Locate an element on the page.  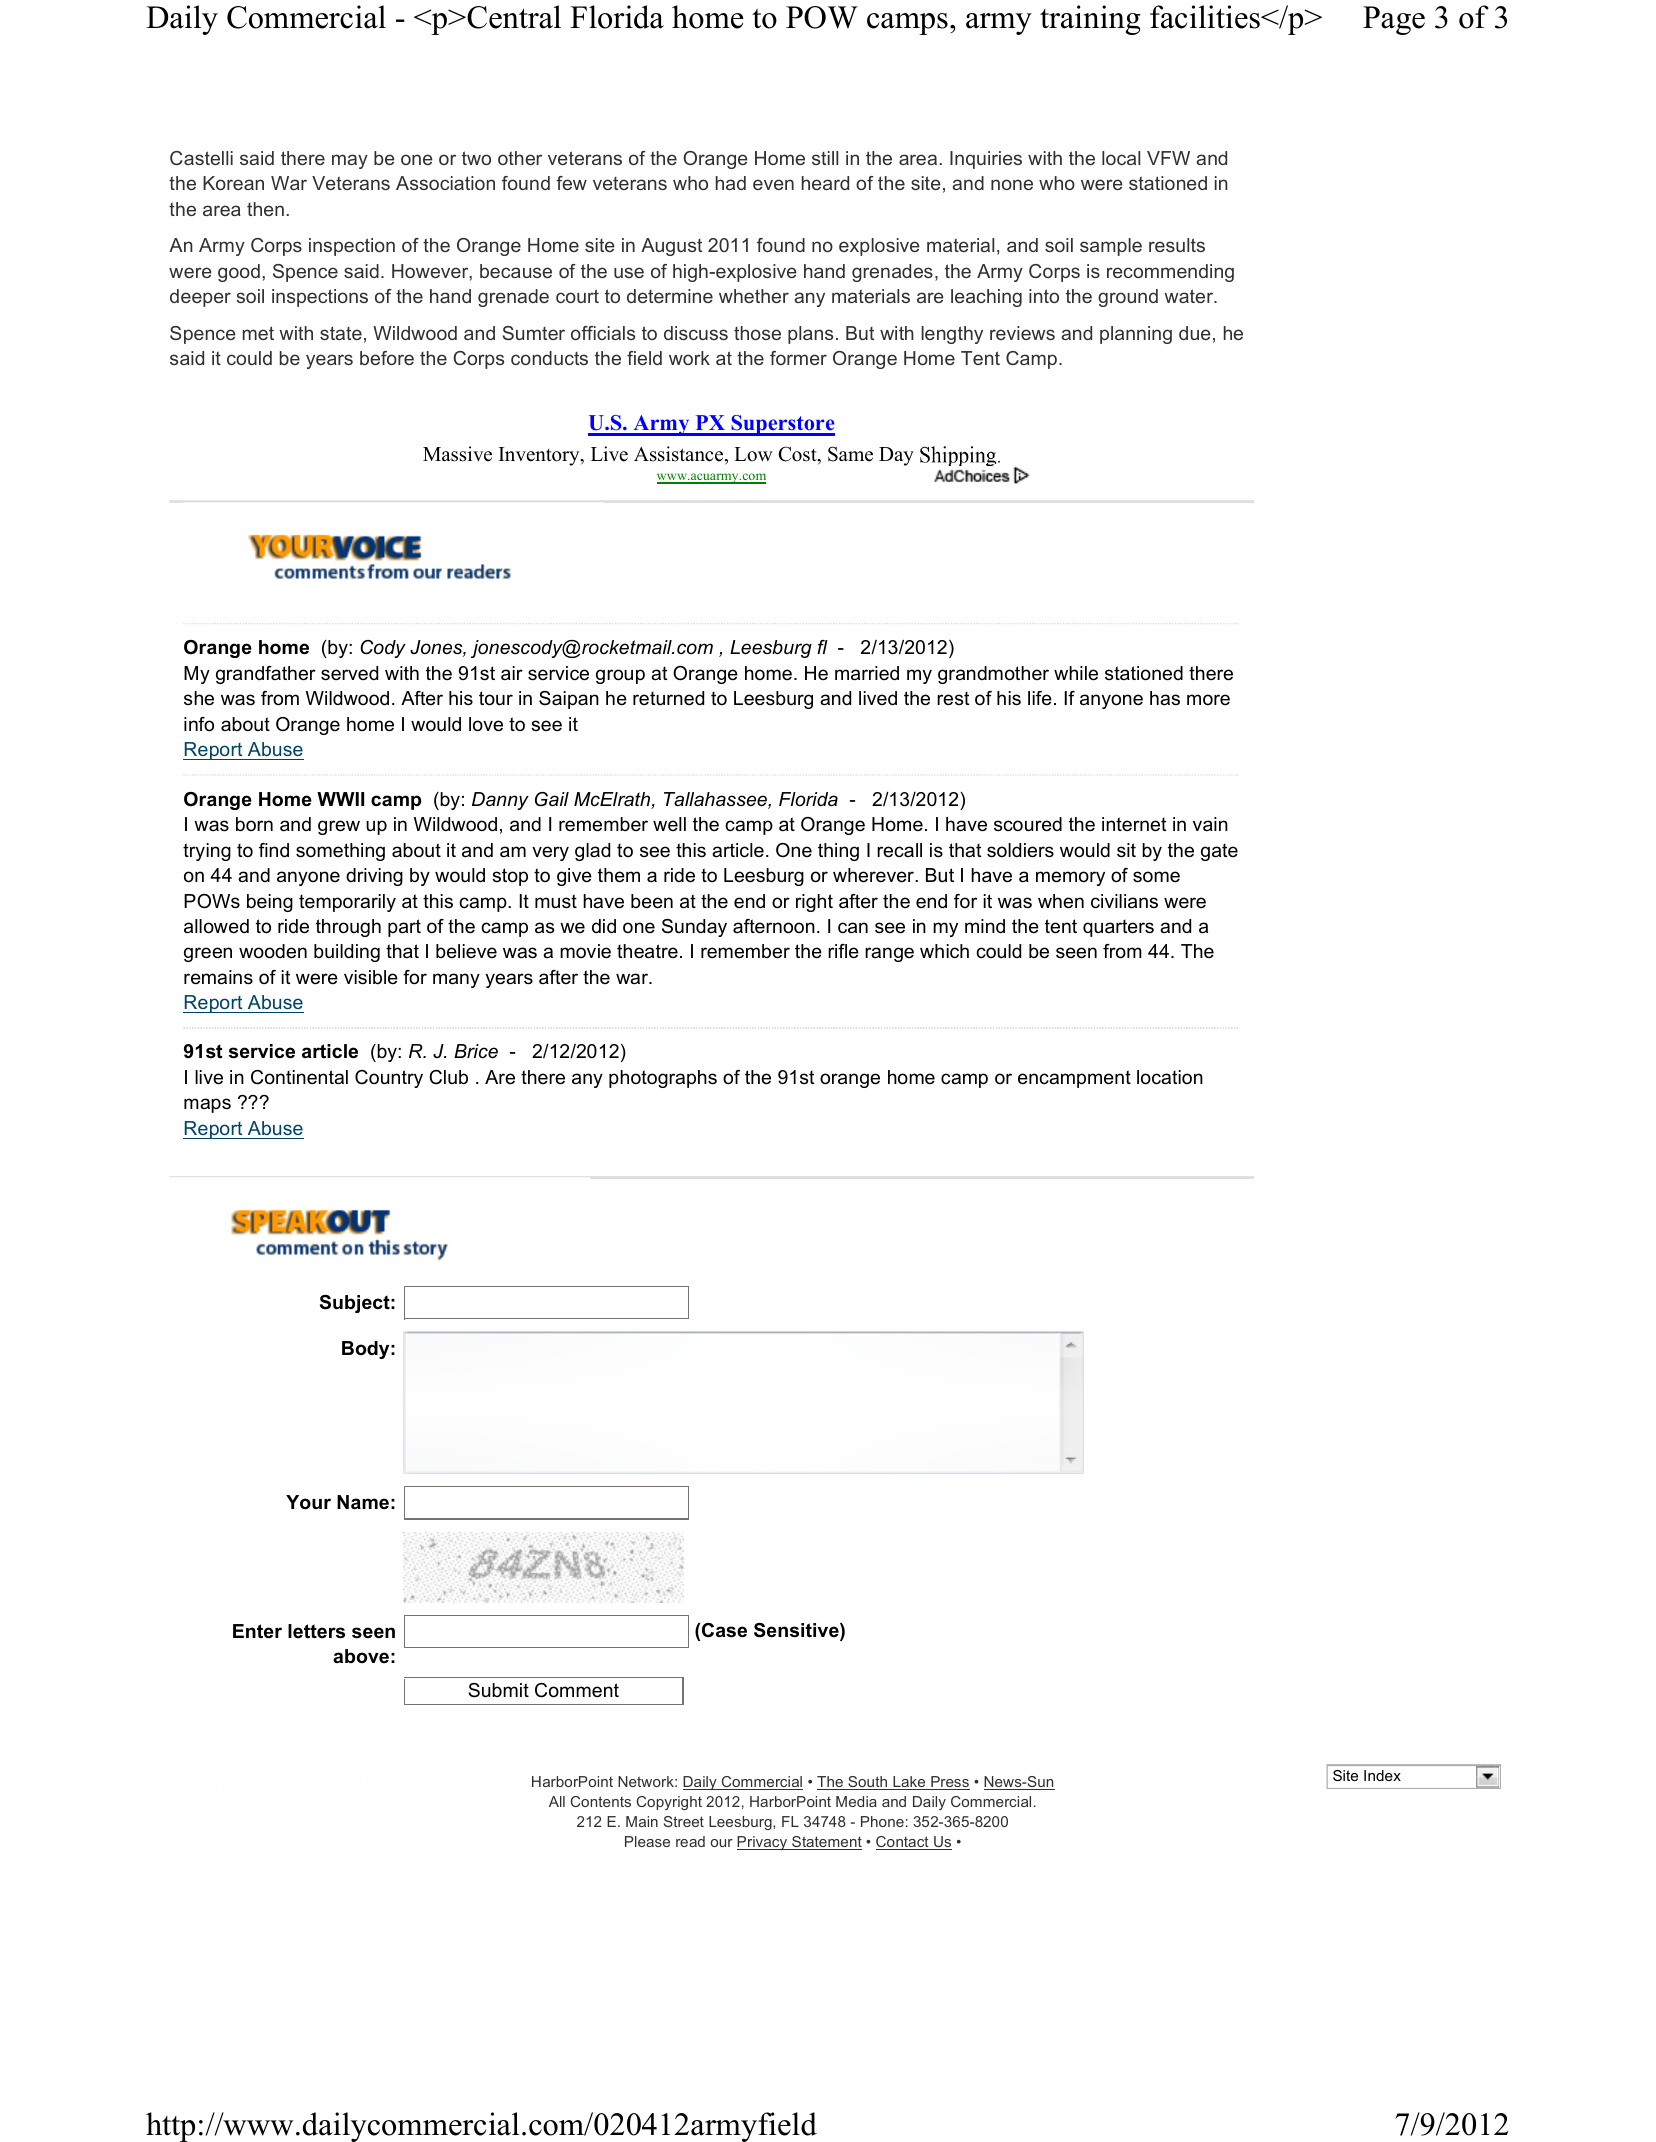
through is located at coordinates (348, 928).
